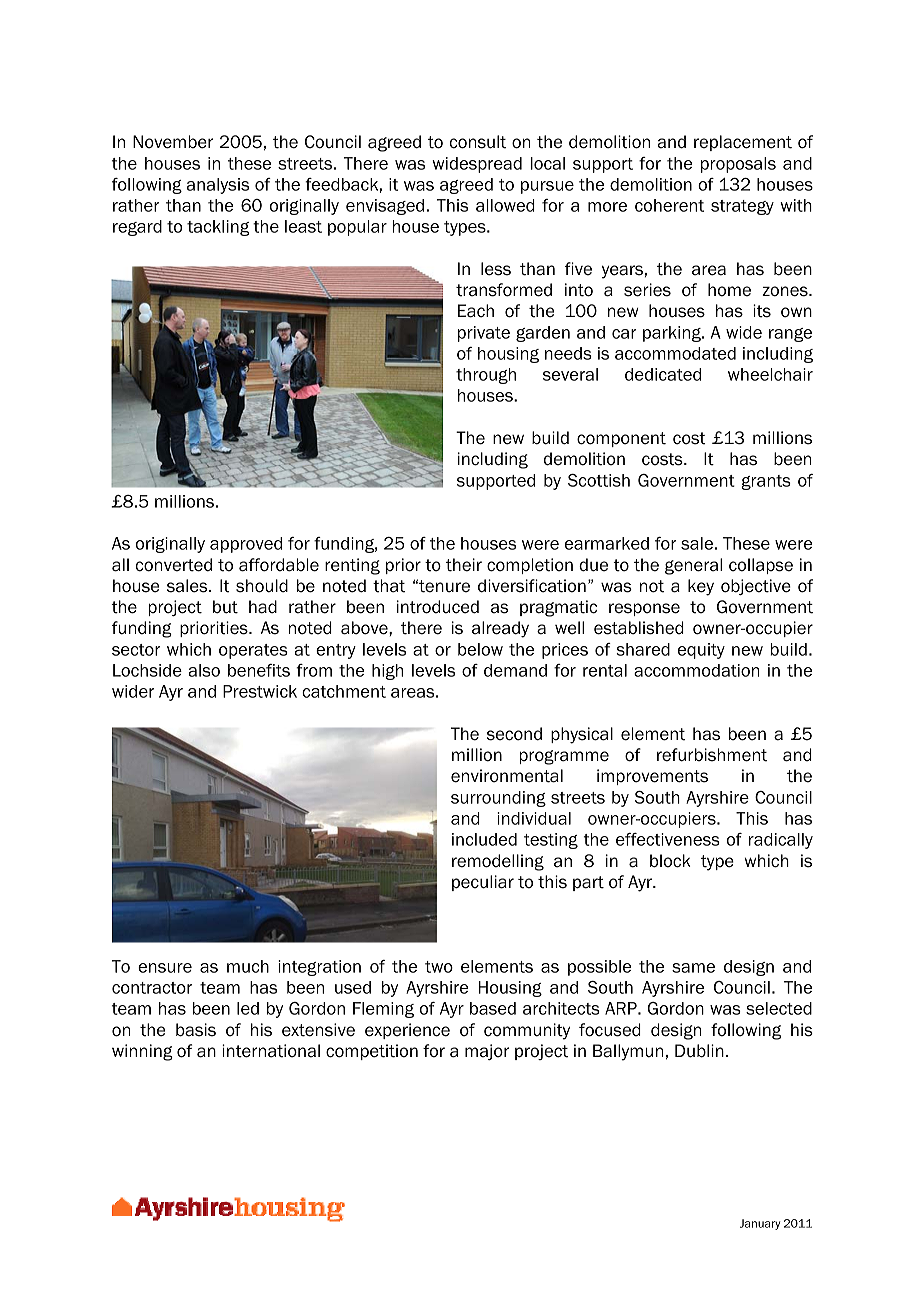 This screenshot has width=924, height=1308. I want to click on January, so click(760, 1224).
